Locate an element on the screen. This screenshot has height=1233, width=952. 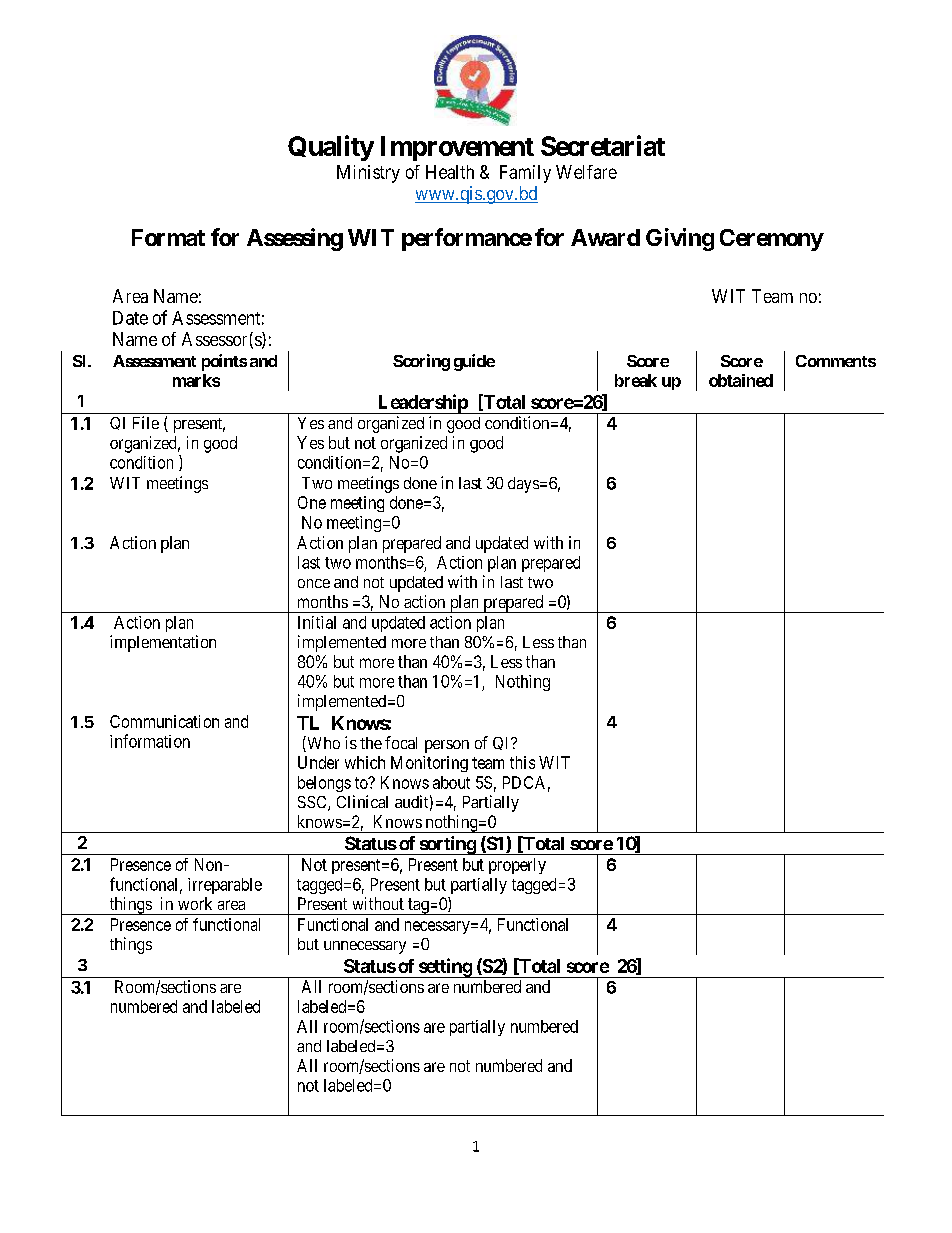
once is located at coordinates (314, 583).
